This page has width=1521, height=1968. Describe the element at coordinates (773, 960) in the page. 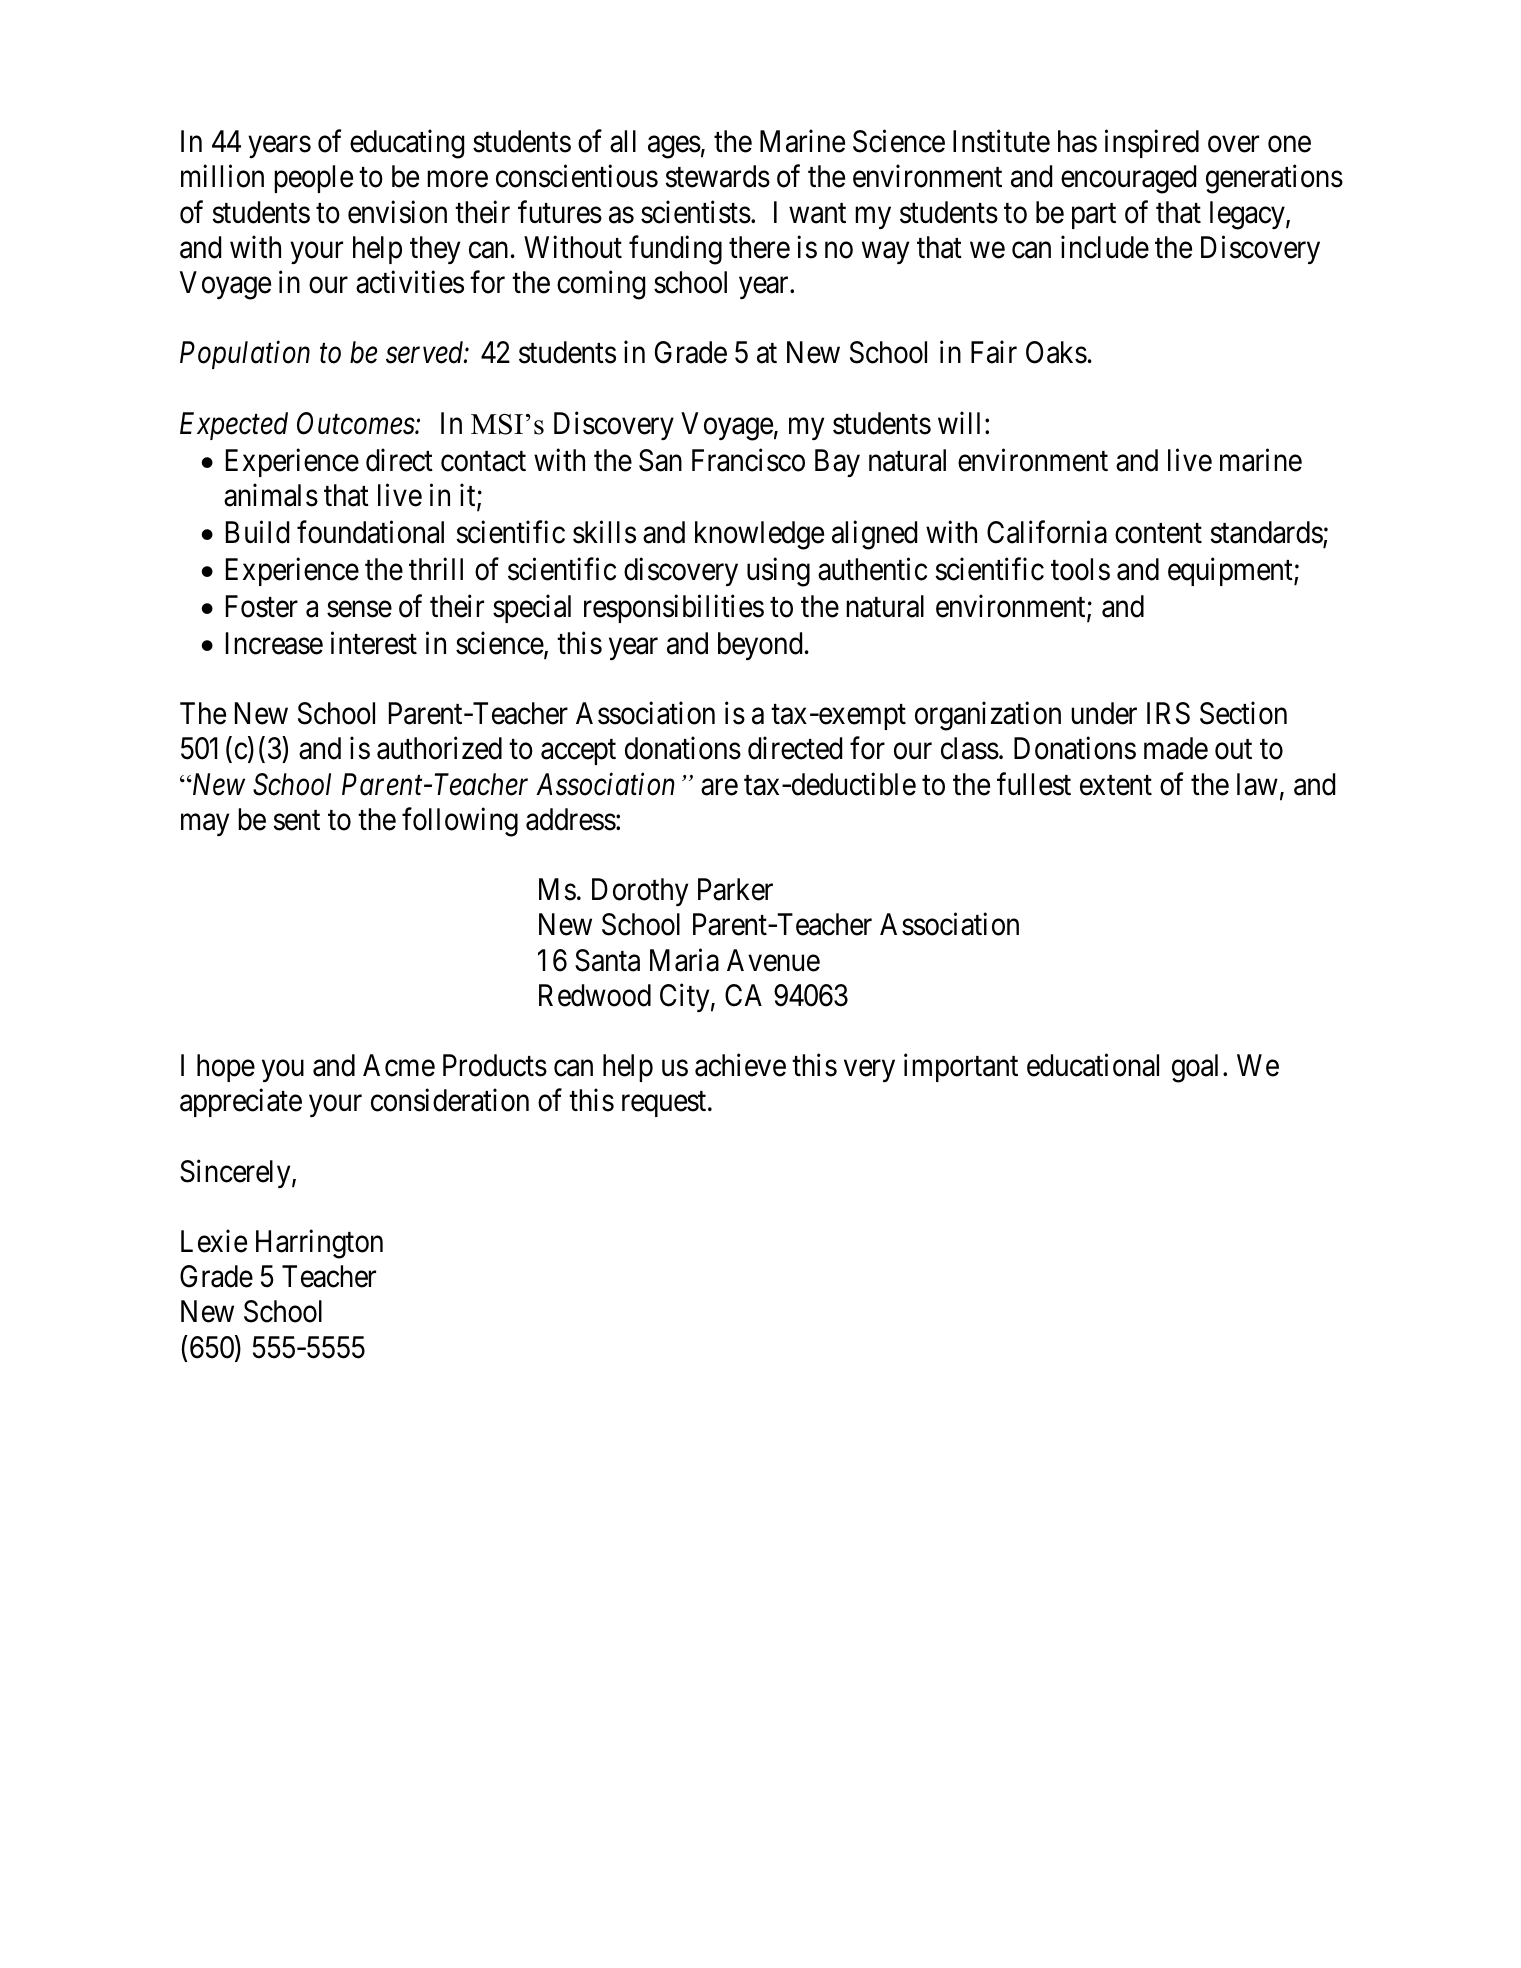

I see `Avenue` at that location.
